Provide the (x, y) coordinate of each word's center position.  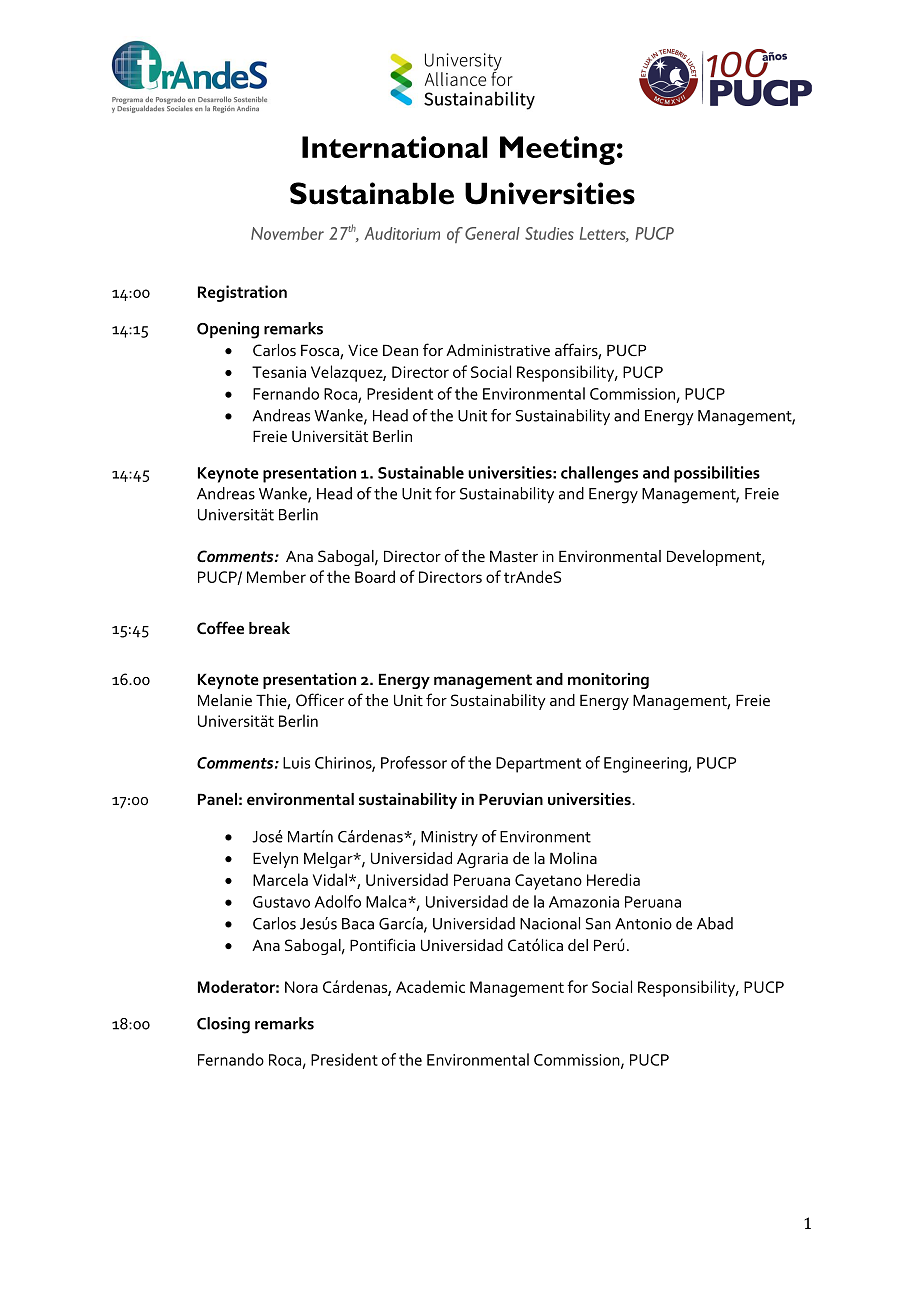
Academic (430, 986)
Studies (549, 233)
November (287, 233)
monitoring (608, 681)
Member (276, 576)
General (492, 233)
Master (514, 556)
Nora (301, 987)
